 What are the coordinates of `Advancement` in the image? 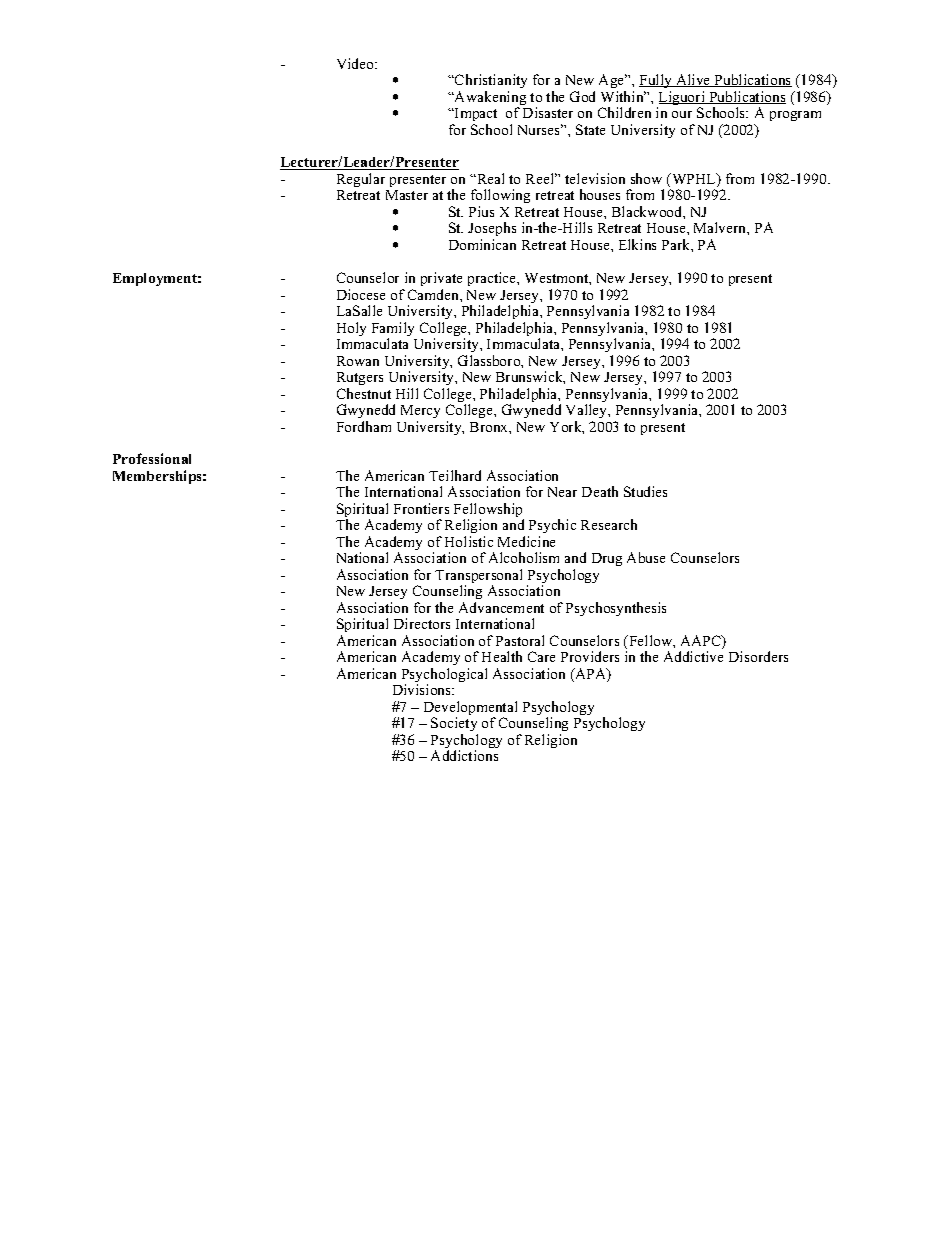 It's located at (501, 607).
